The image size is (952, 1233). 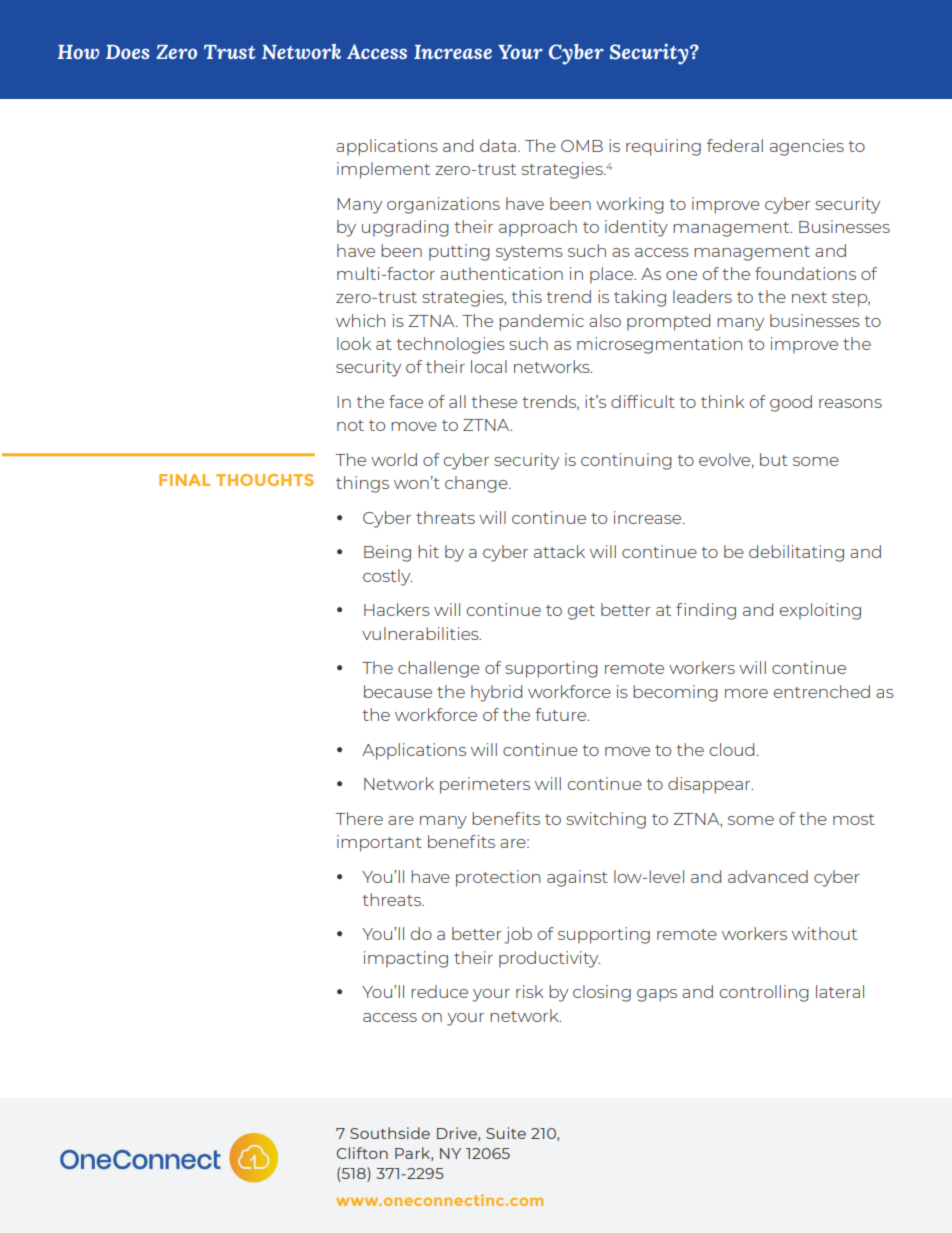 What do you see at coordinates (731, 749) in the screenshot?
I see `cloud` at bounding box center [731, 749].
